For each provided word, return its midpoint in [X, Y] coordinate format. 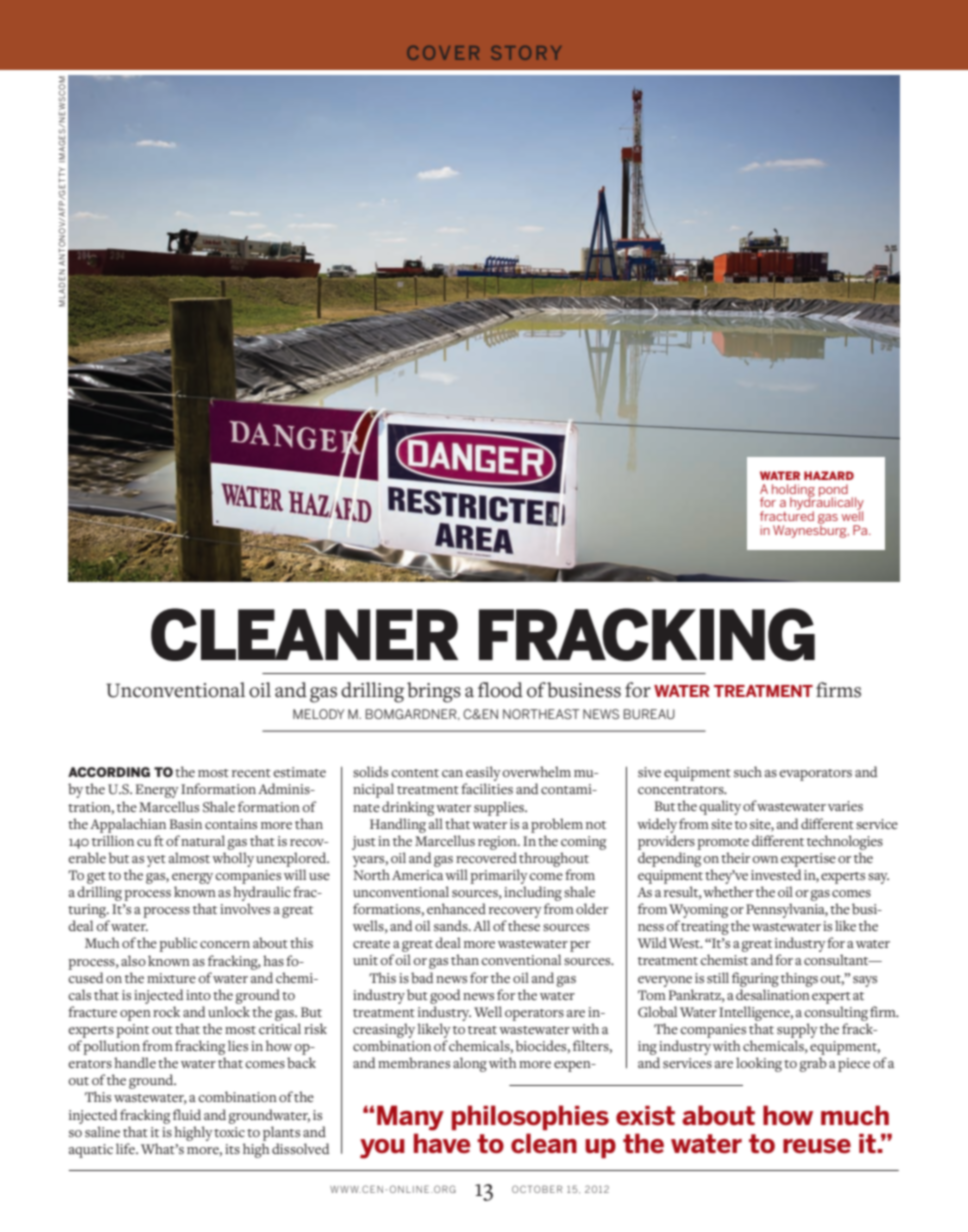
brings [434, 692]
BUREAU [649, 714]
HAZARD [829, 475]
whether [728, 891]
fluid [187, 1114]
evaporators [815, 775]
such [748, 771]
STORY [526, 53]
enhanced [456, 908]
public [178, 944]
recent [251, 773]
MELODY [318, 714]
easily [483, 775]
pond [833, 491]
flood [500, 690]
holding [793, 491]
